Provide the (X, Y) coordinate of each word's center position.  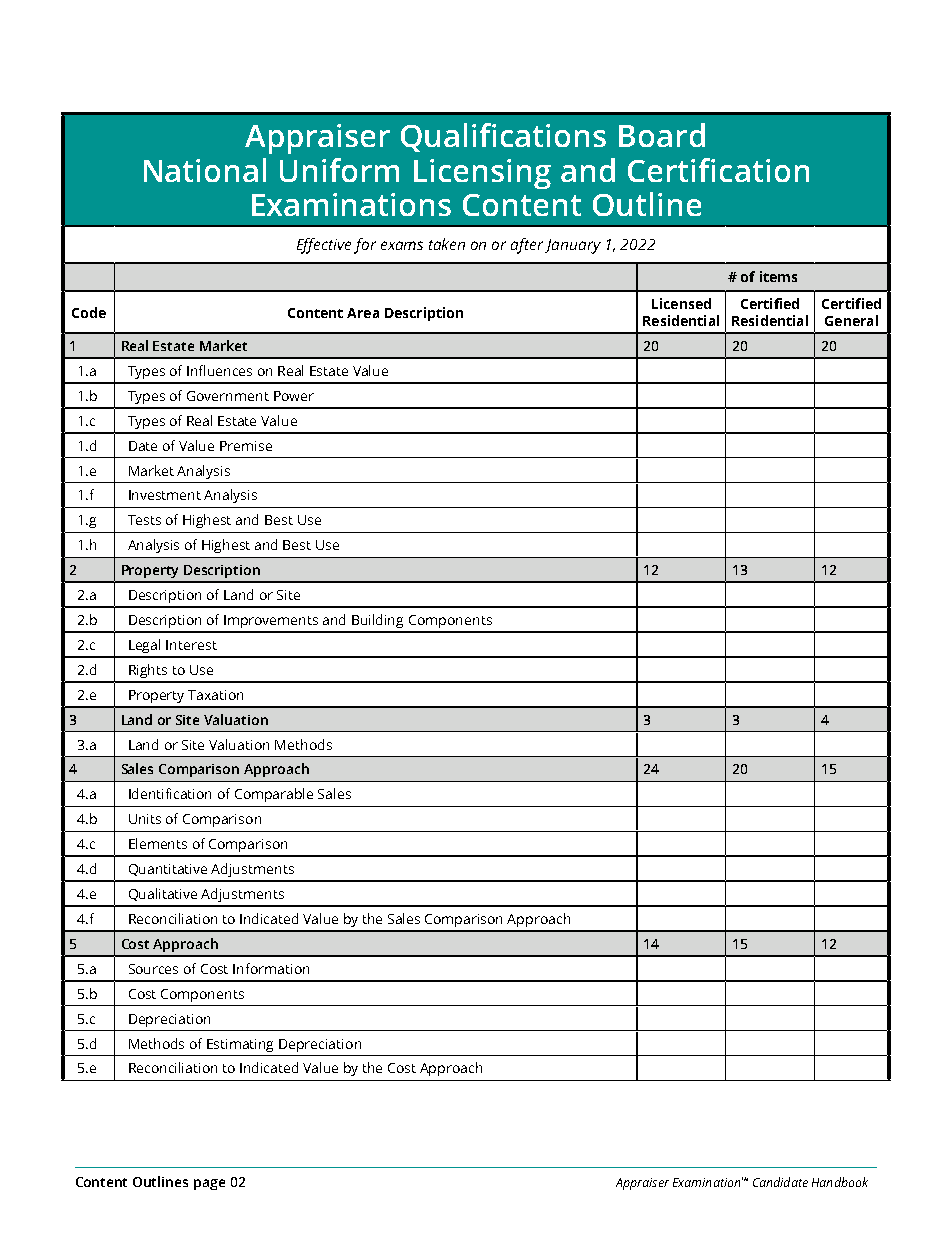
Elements (158, 843)
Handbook (840, 1182)
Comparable (274, 795)
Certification (718, 170)
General (851, 320)
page (209, 1184)
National (205, 170)
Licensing (482, 174)
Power (294, 396)
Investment (165, 495)
